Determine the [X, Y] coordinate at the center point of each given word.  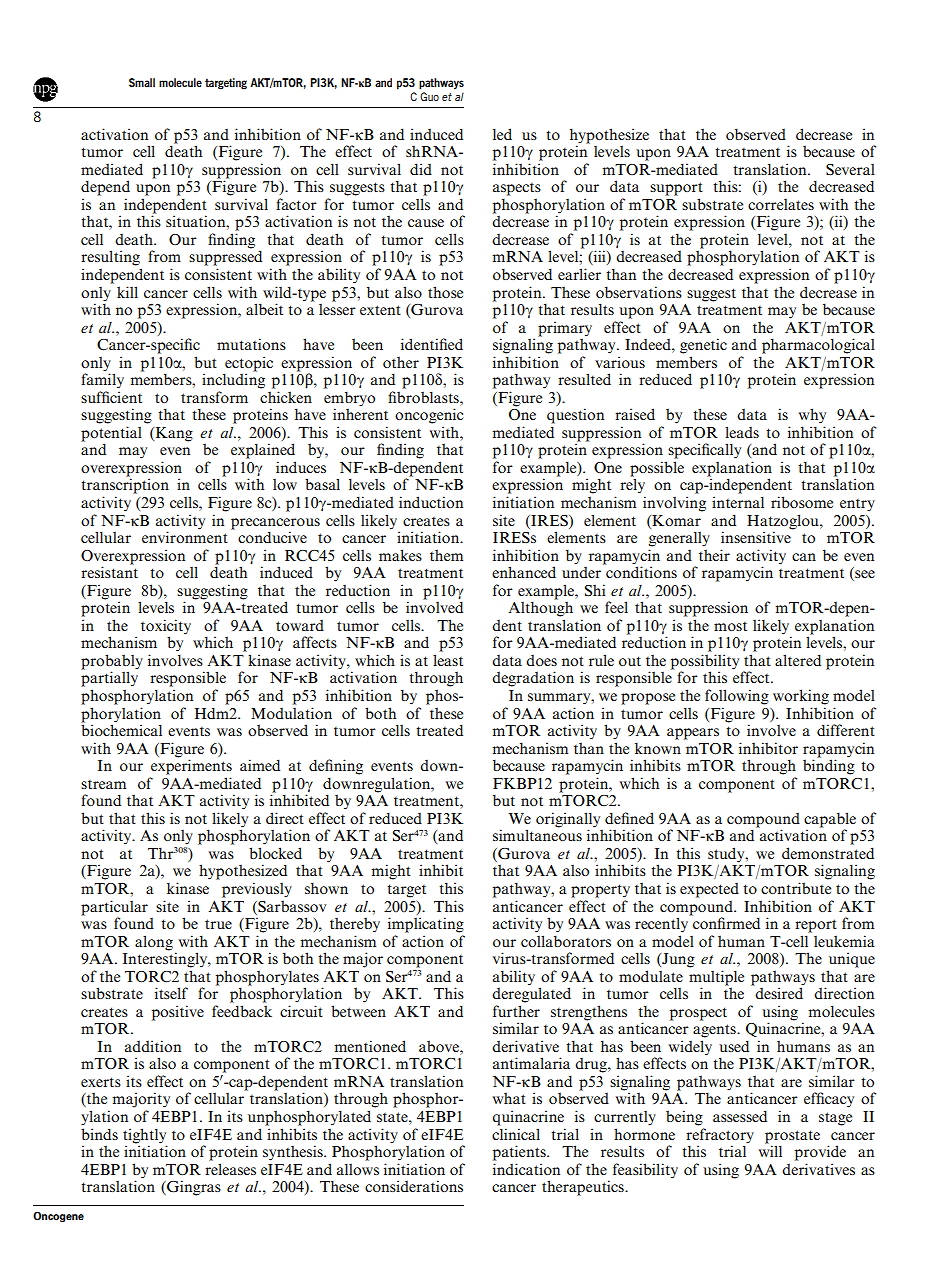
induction [431, 502]
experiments [191, 766]
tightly [144, 1136]
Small [142, 82]
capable [830, 821]
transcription [125, 486]
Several [850, 170]
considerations [414, 1186]
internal [738, 502]
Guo [429, 96]
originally [569, 821]
